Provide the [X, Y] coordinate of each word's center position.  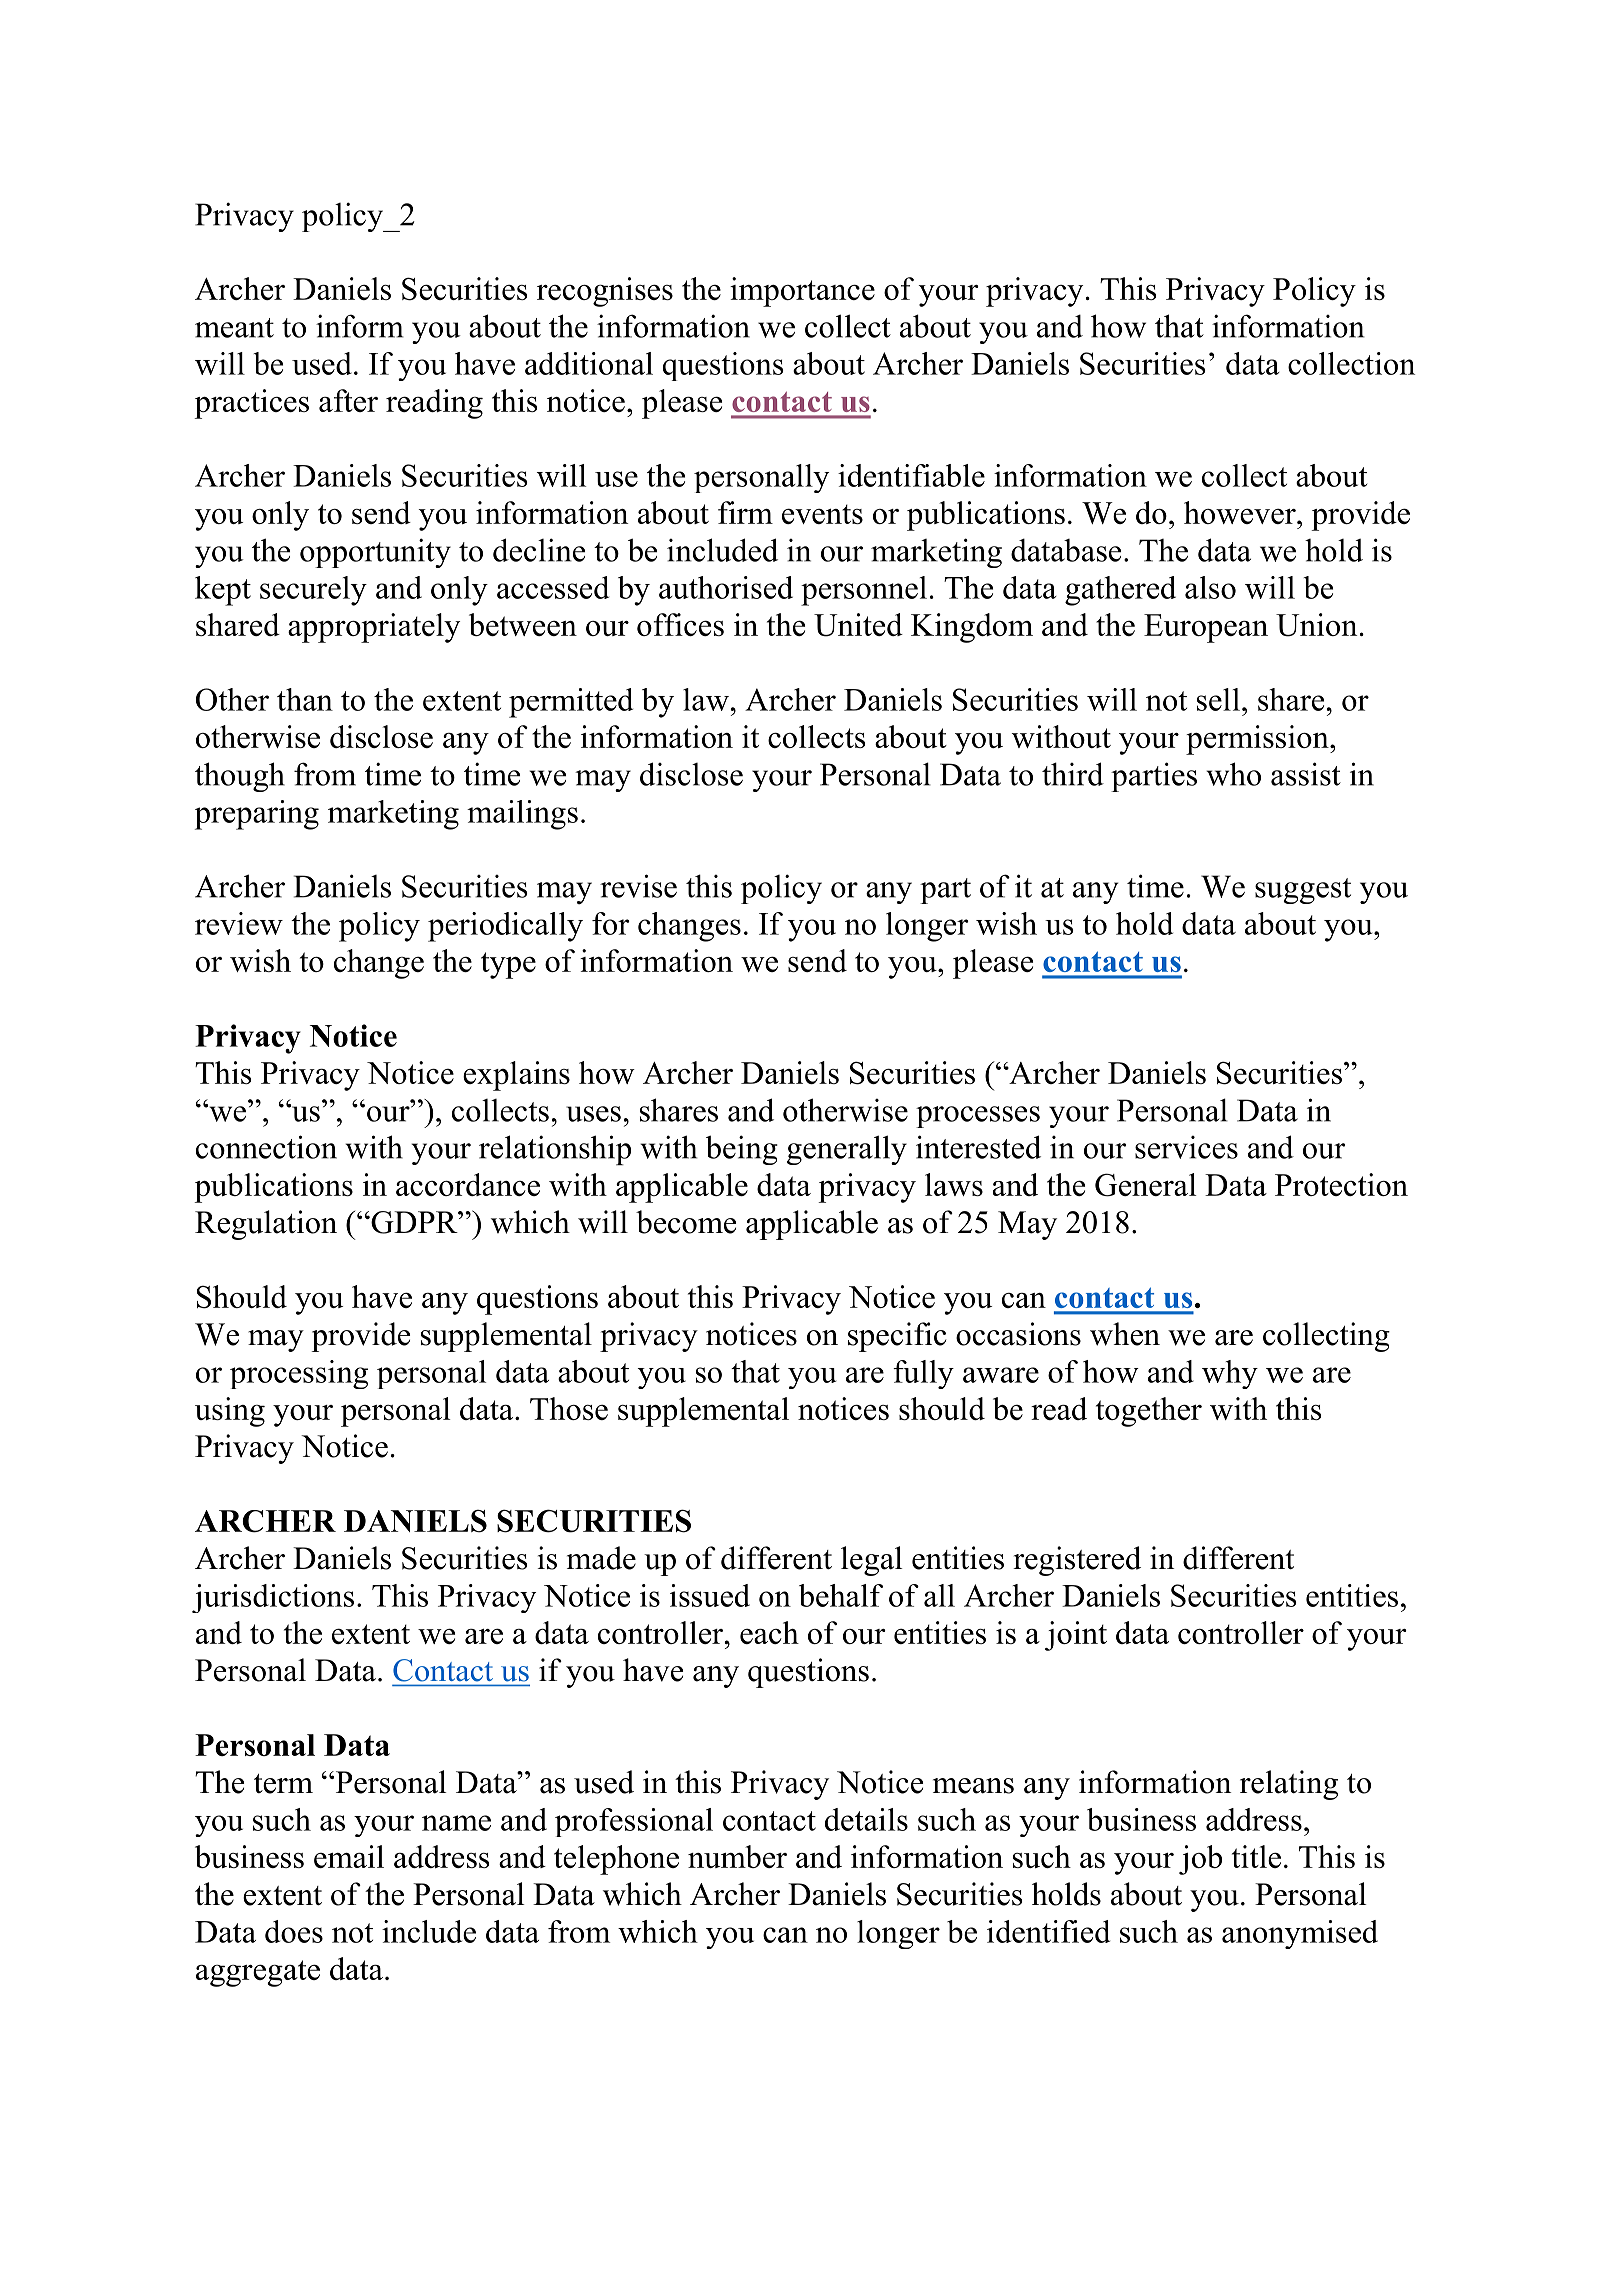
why [1230, 1374]
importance [802, 292]
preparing [257, 815]
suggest [1303, 891]
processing [299, 1374]
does [294, 1931]
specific [897, 1337]
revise [638, 886]
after [348, 400]
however [1241, 512]
